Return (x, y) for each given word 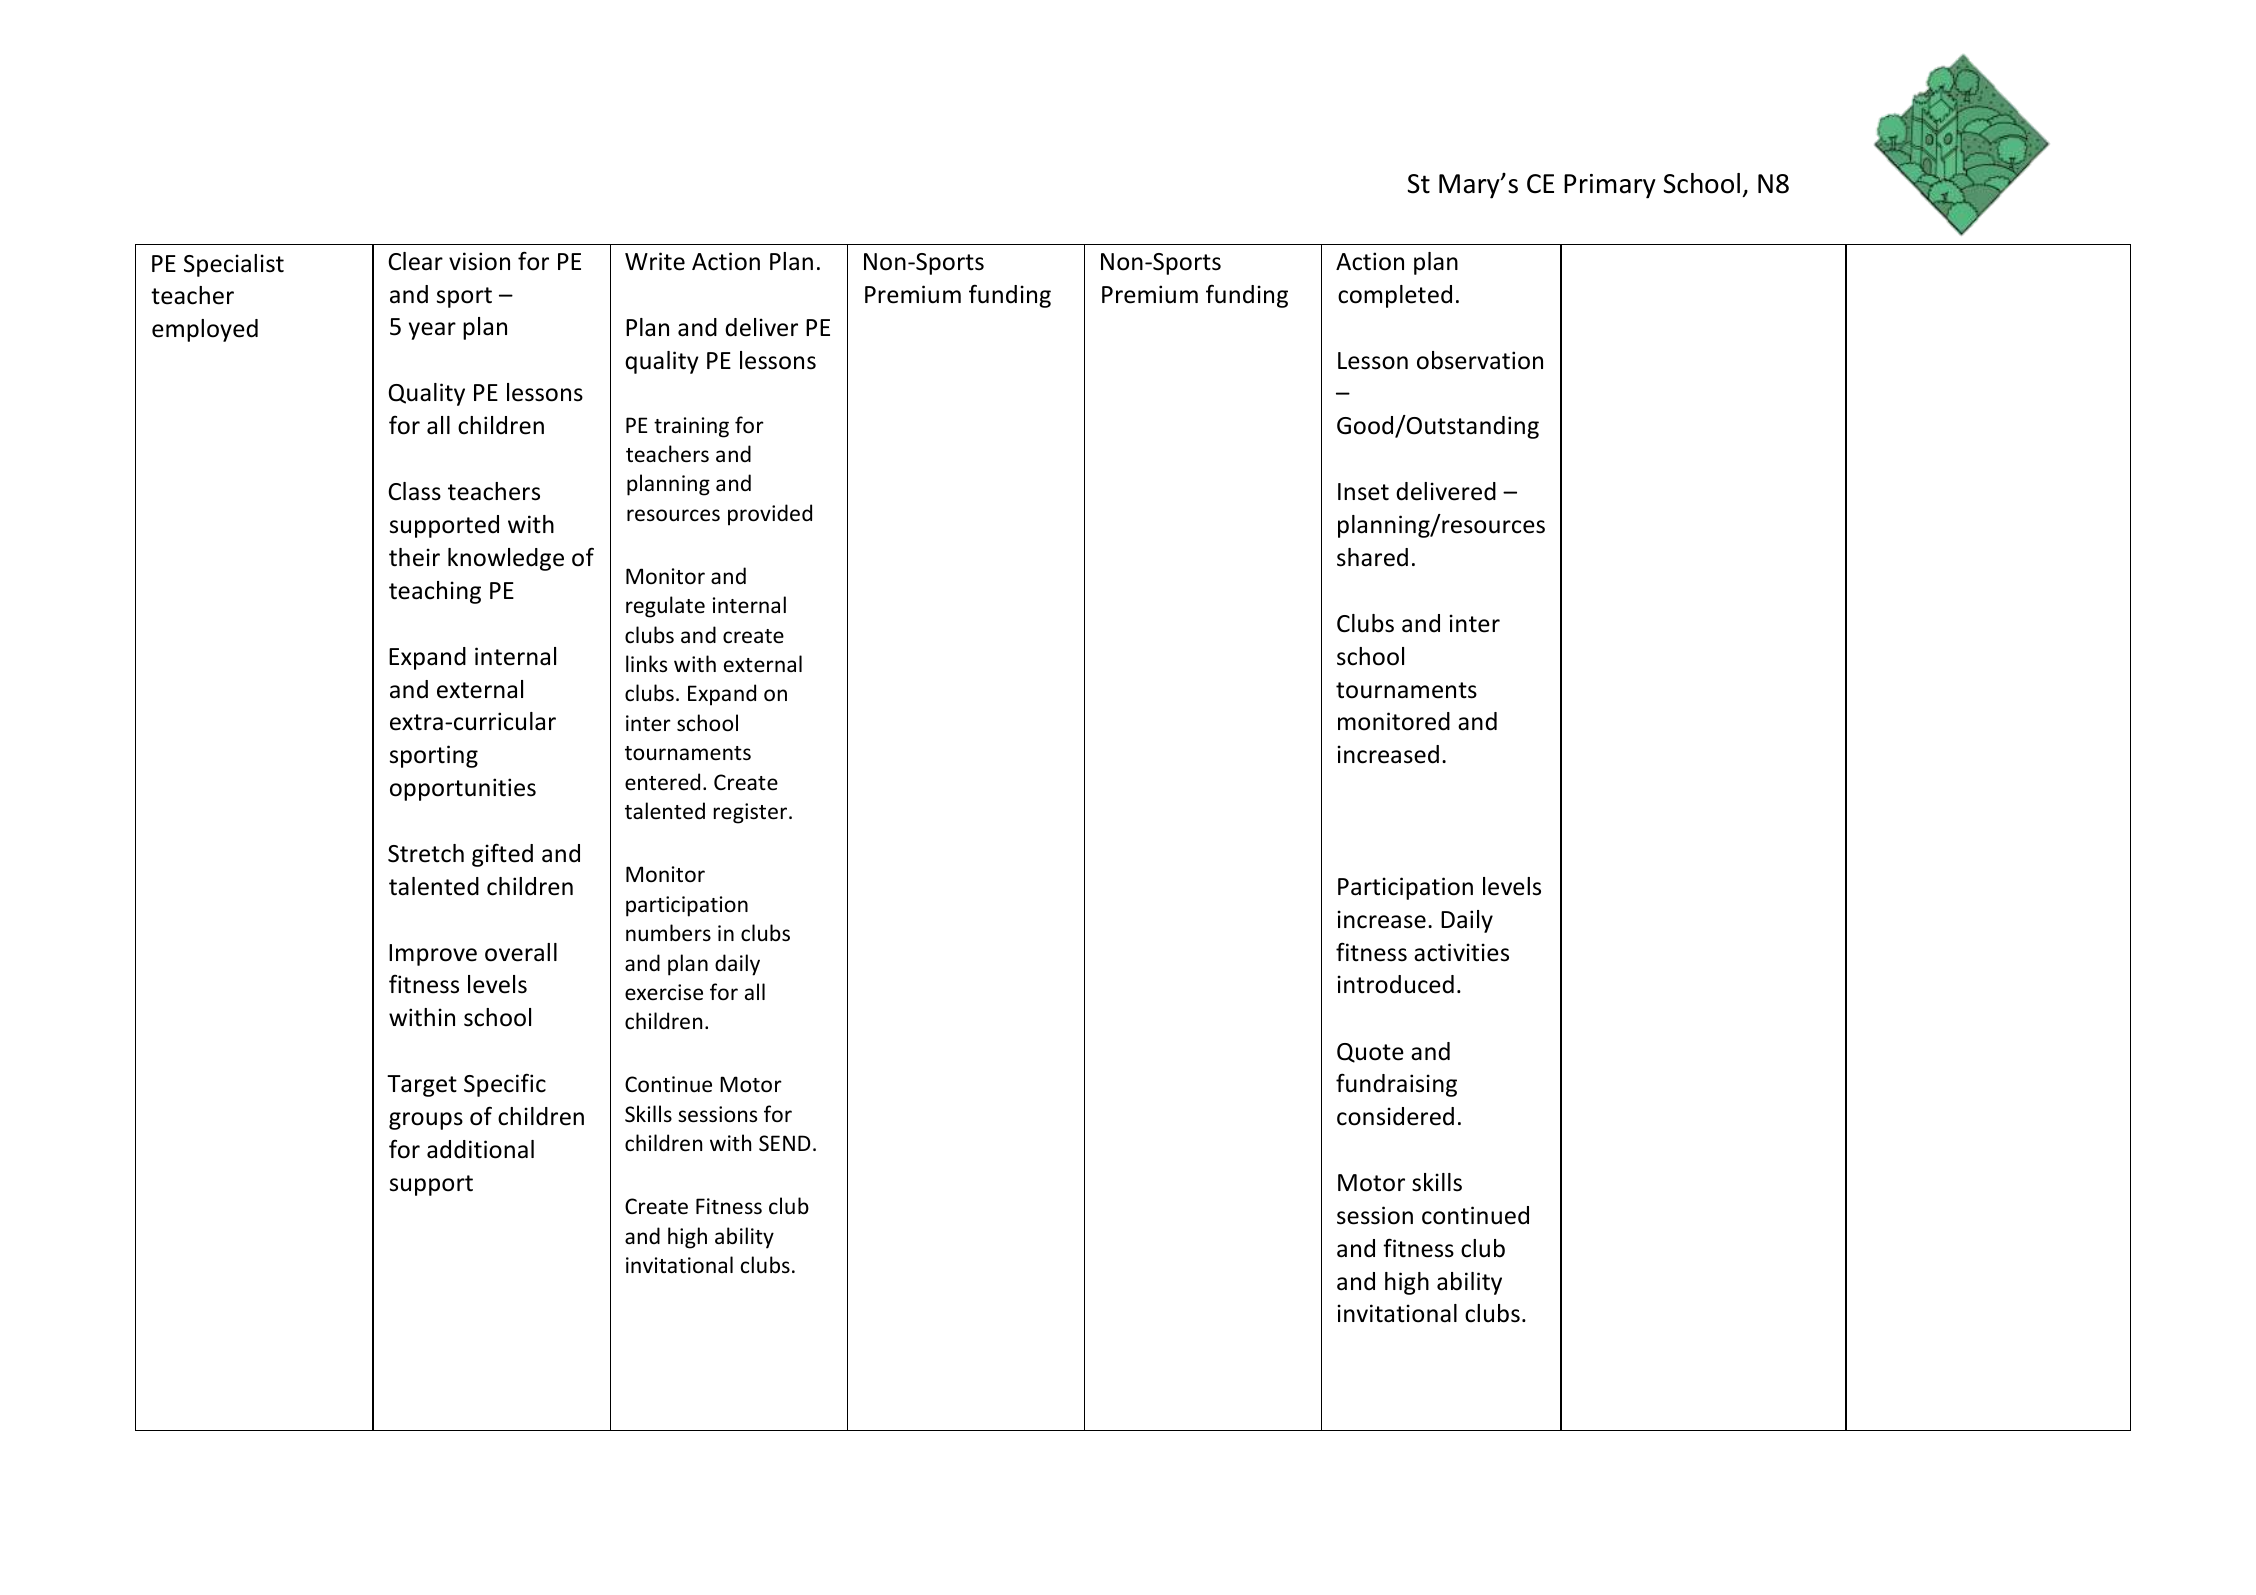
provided (770, 515)
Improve (433, 955)
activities (1461, 952)
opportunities (463, 789)
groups (426, 1121)
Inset (1363, 492)
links (646, 663)
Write (655, 261)
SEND (785, 1143)
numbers (668, 933)
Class (414, 491)
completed (1395, 296)
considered (1395, 1116)
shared (1372, 557)
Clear (415, 261)
